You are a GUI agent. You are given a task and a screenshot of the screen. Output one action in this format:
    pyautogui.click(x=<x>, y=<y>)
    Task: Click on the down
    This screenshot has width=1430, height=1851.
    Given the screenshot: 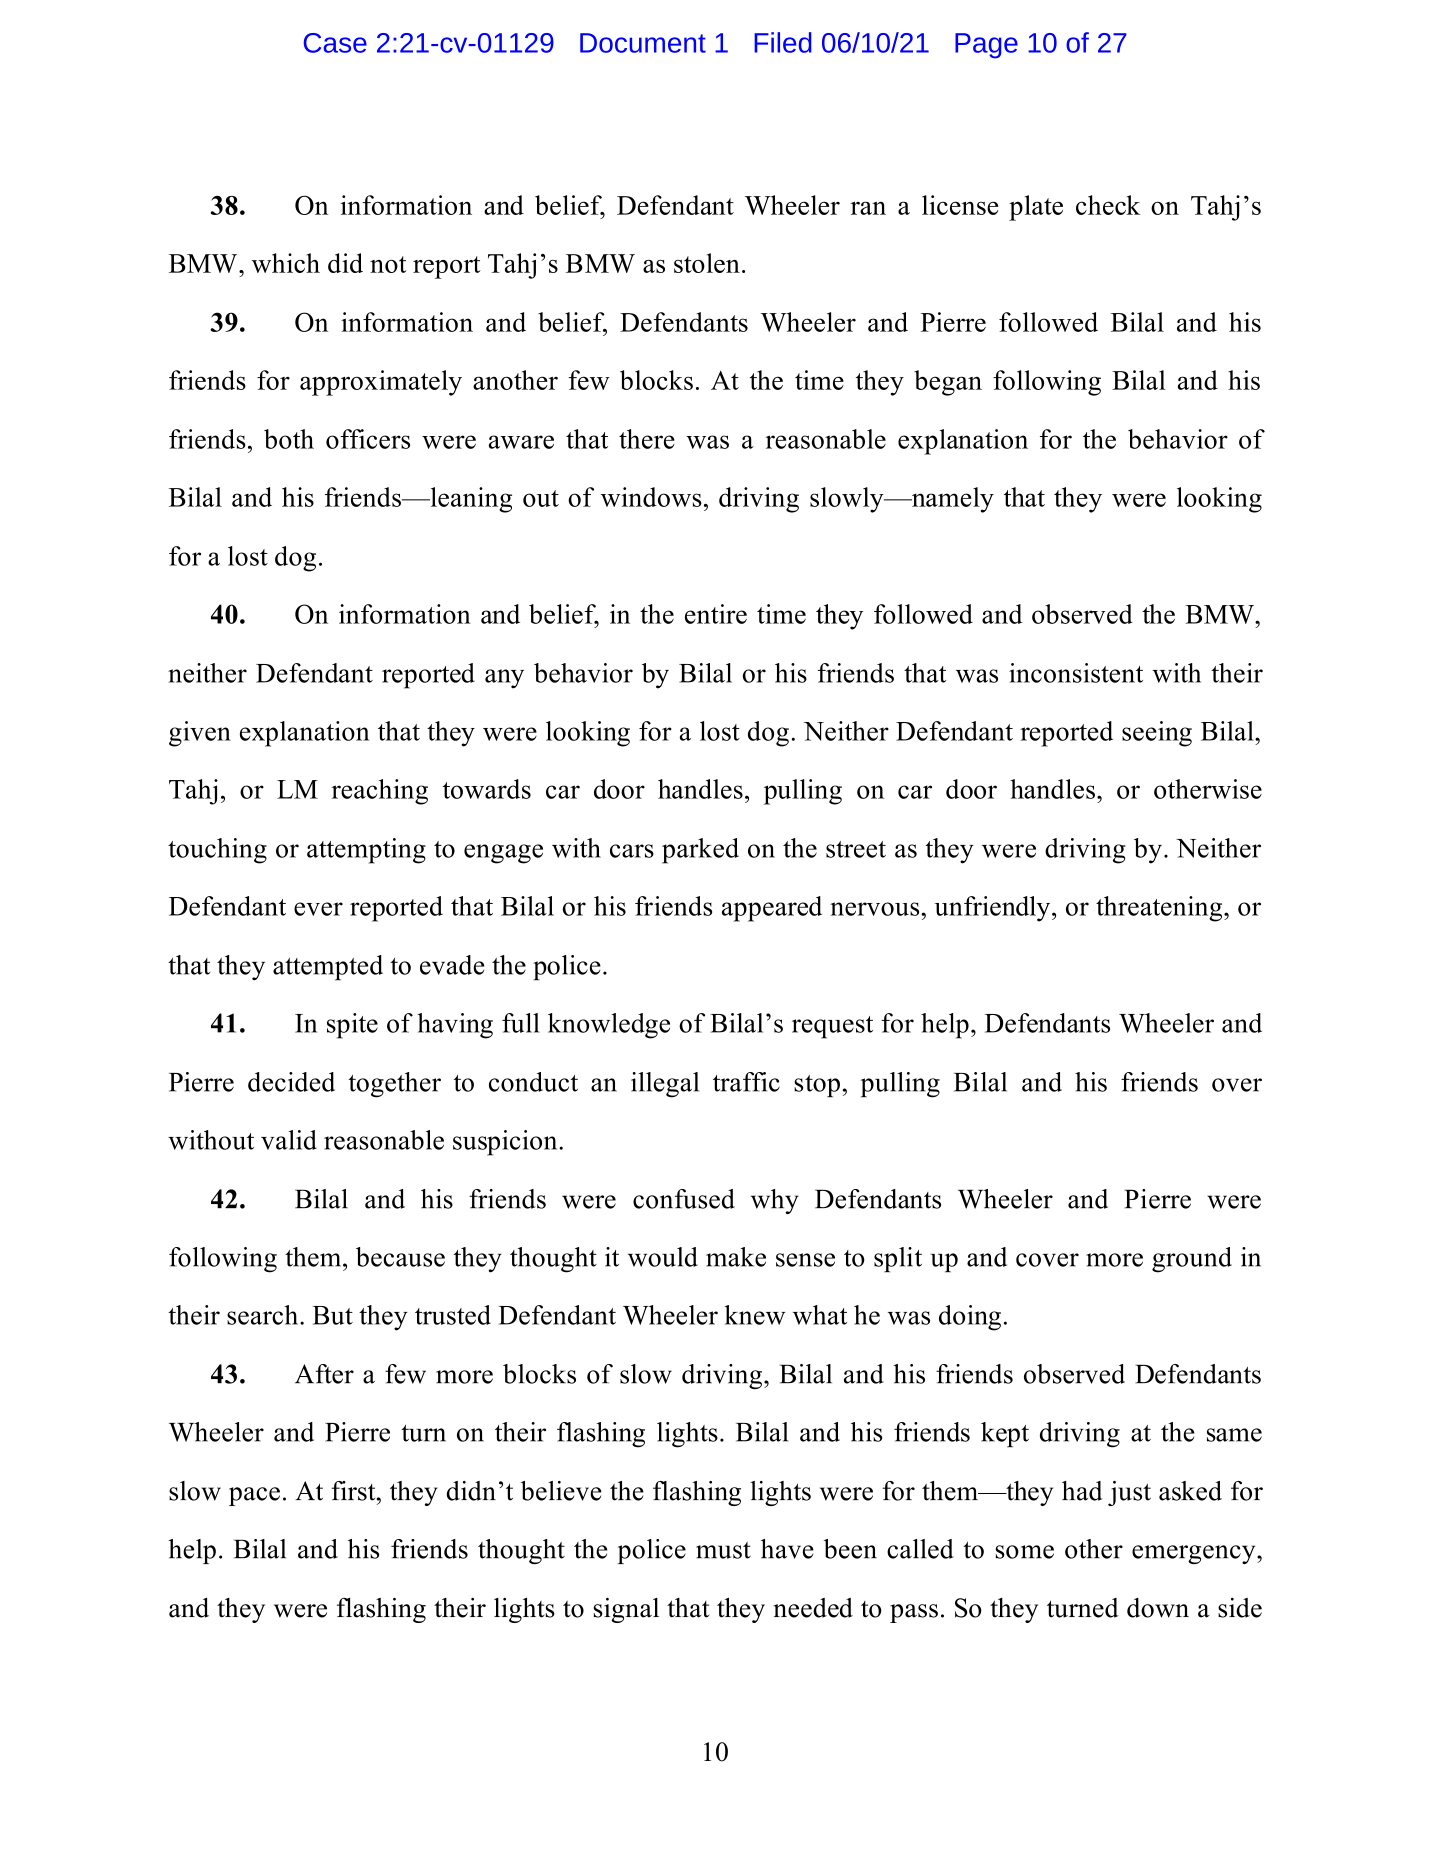 What is the action you would take?
    pyautogui.click(x=1158, y=1608)
